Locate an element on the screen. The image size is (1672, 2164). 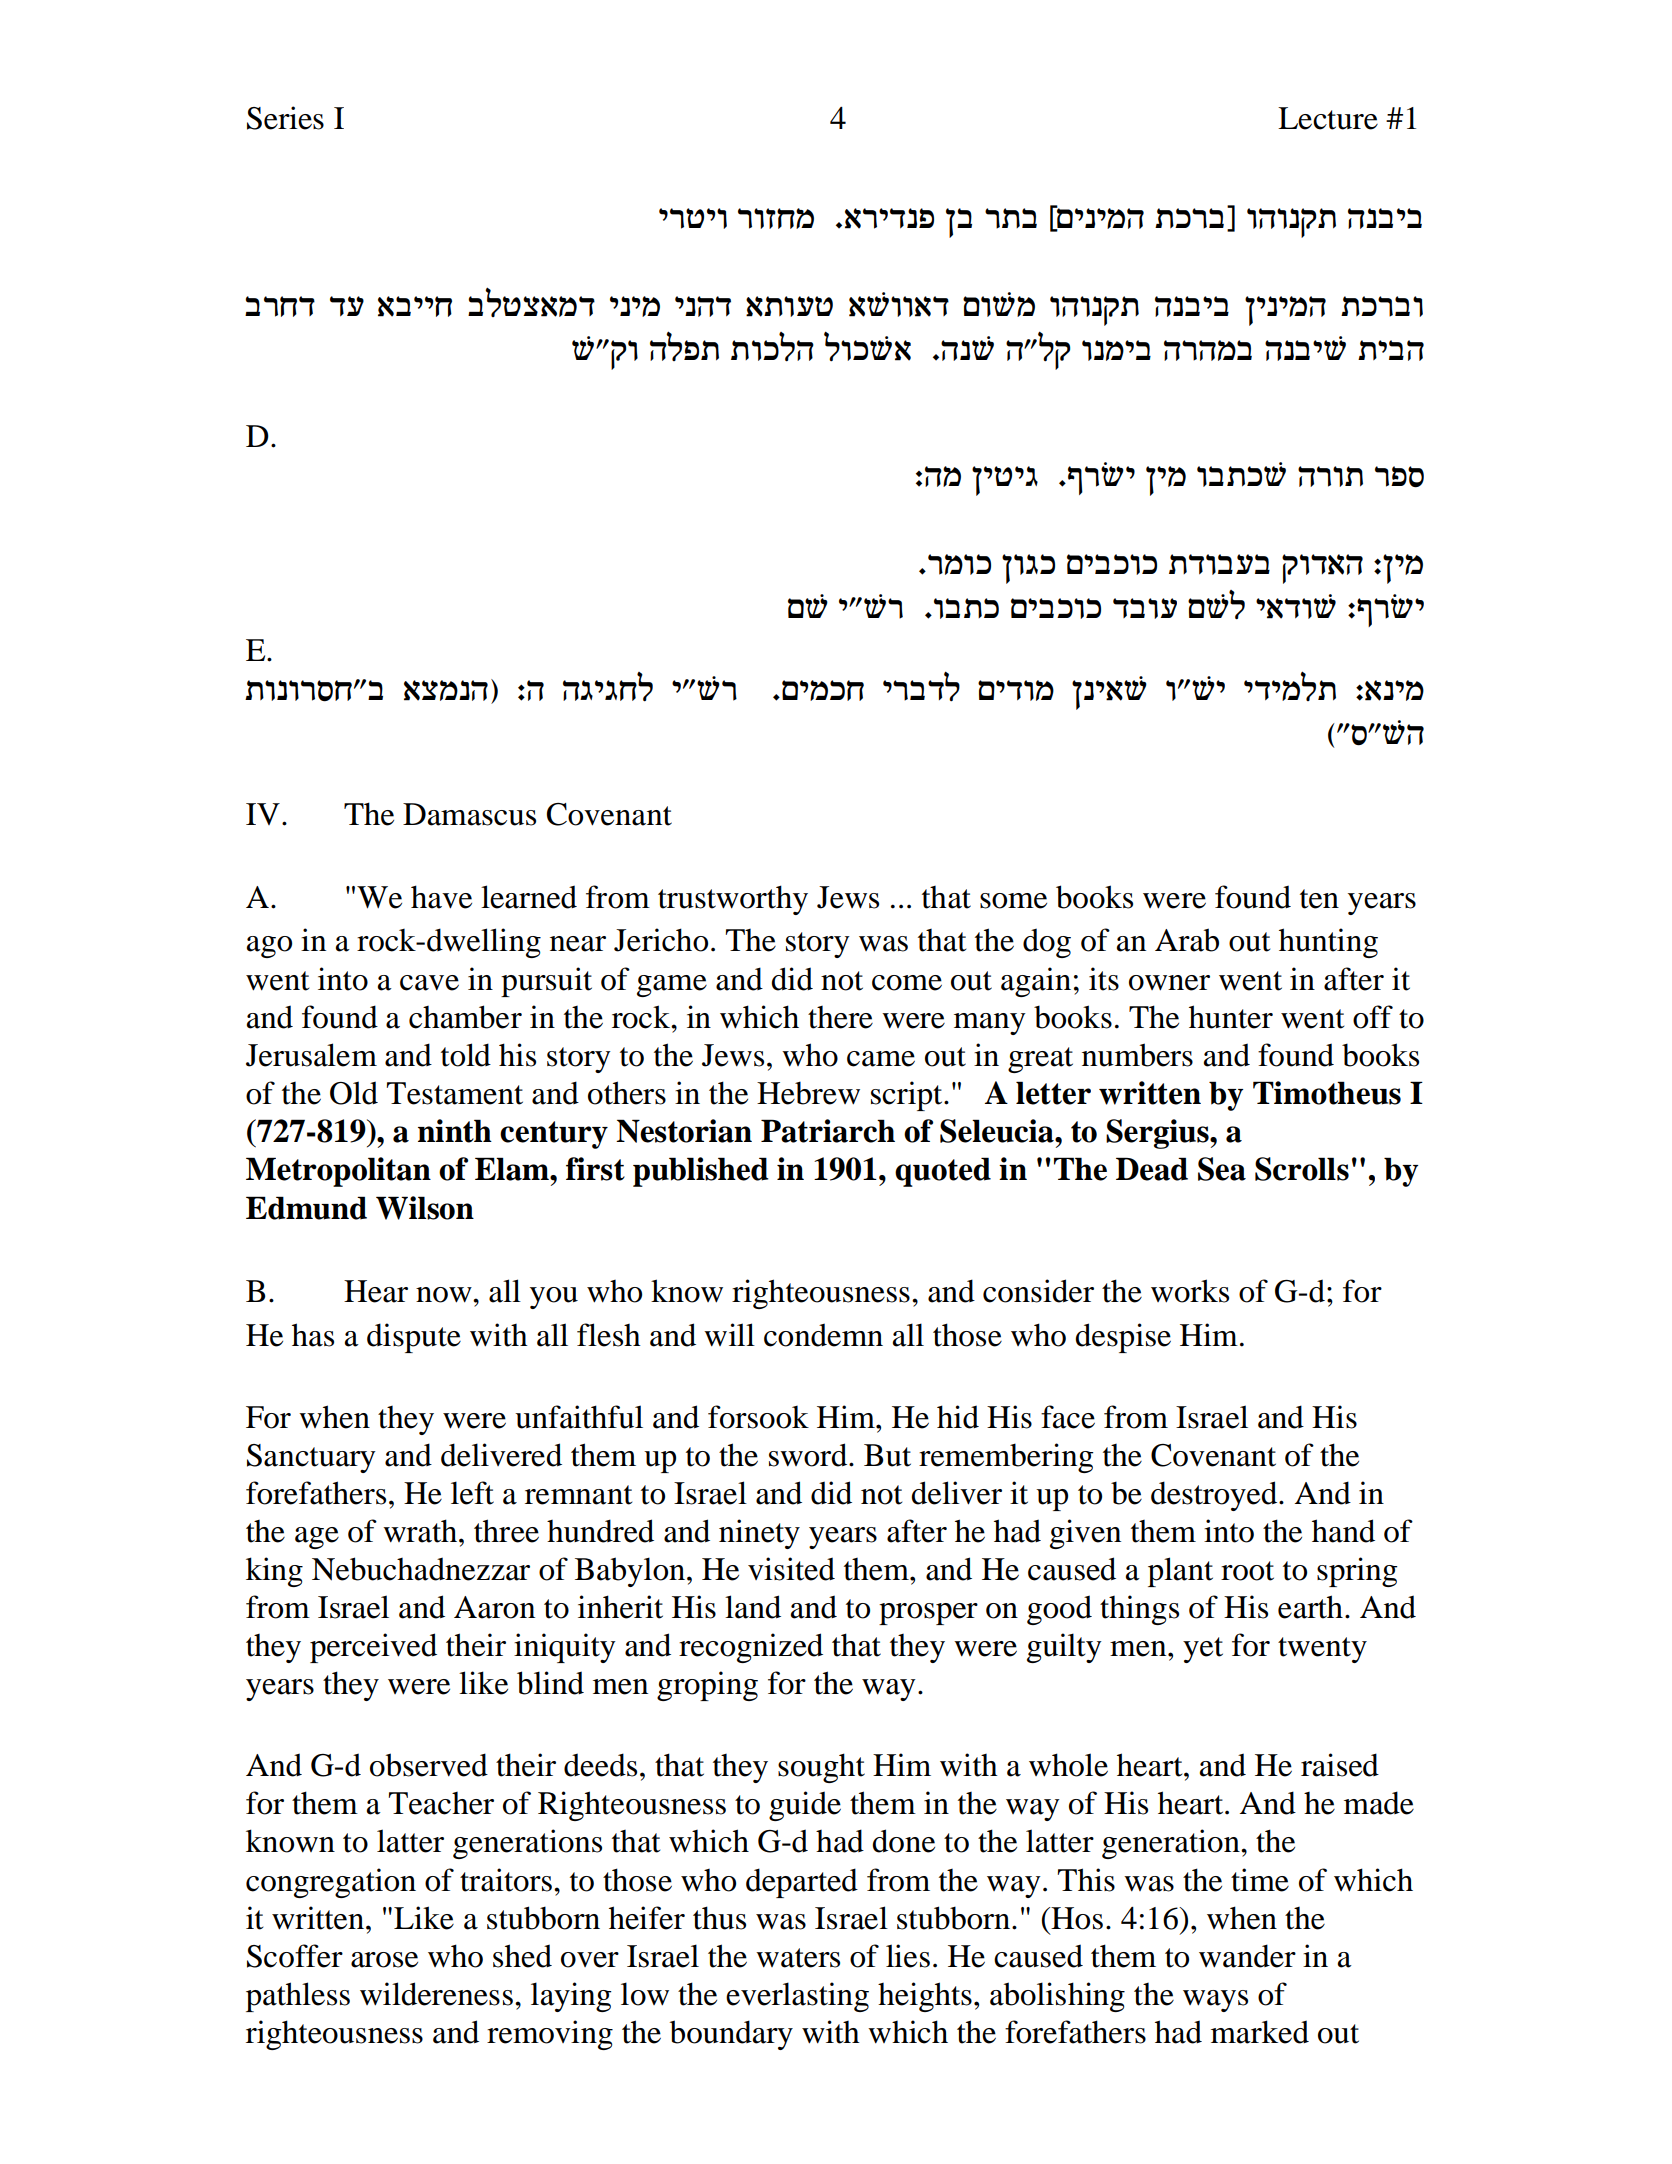
Testament is located at coordinates (455, 1093).
